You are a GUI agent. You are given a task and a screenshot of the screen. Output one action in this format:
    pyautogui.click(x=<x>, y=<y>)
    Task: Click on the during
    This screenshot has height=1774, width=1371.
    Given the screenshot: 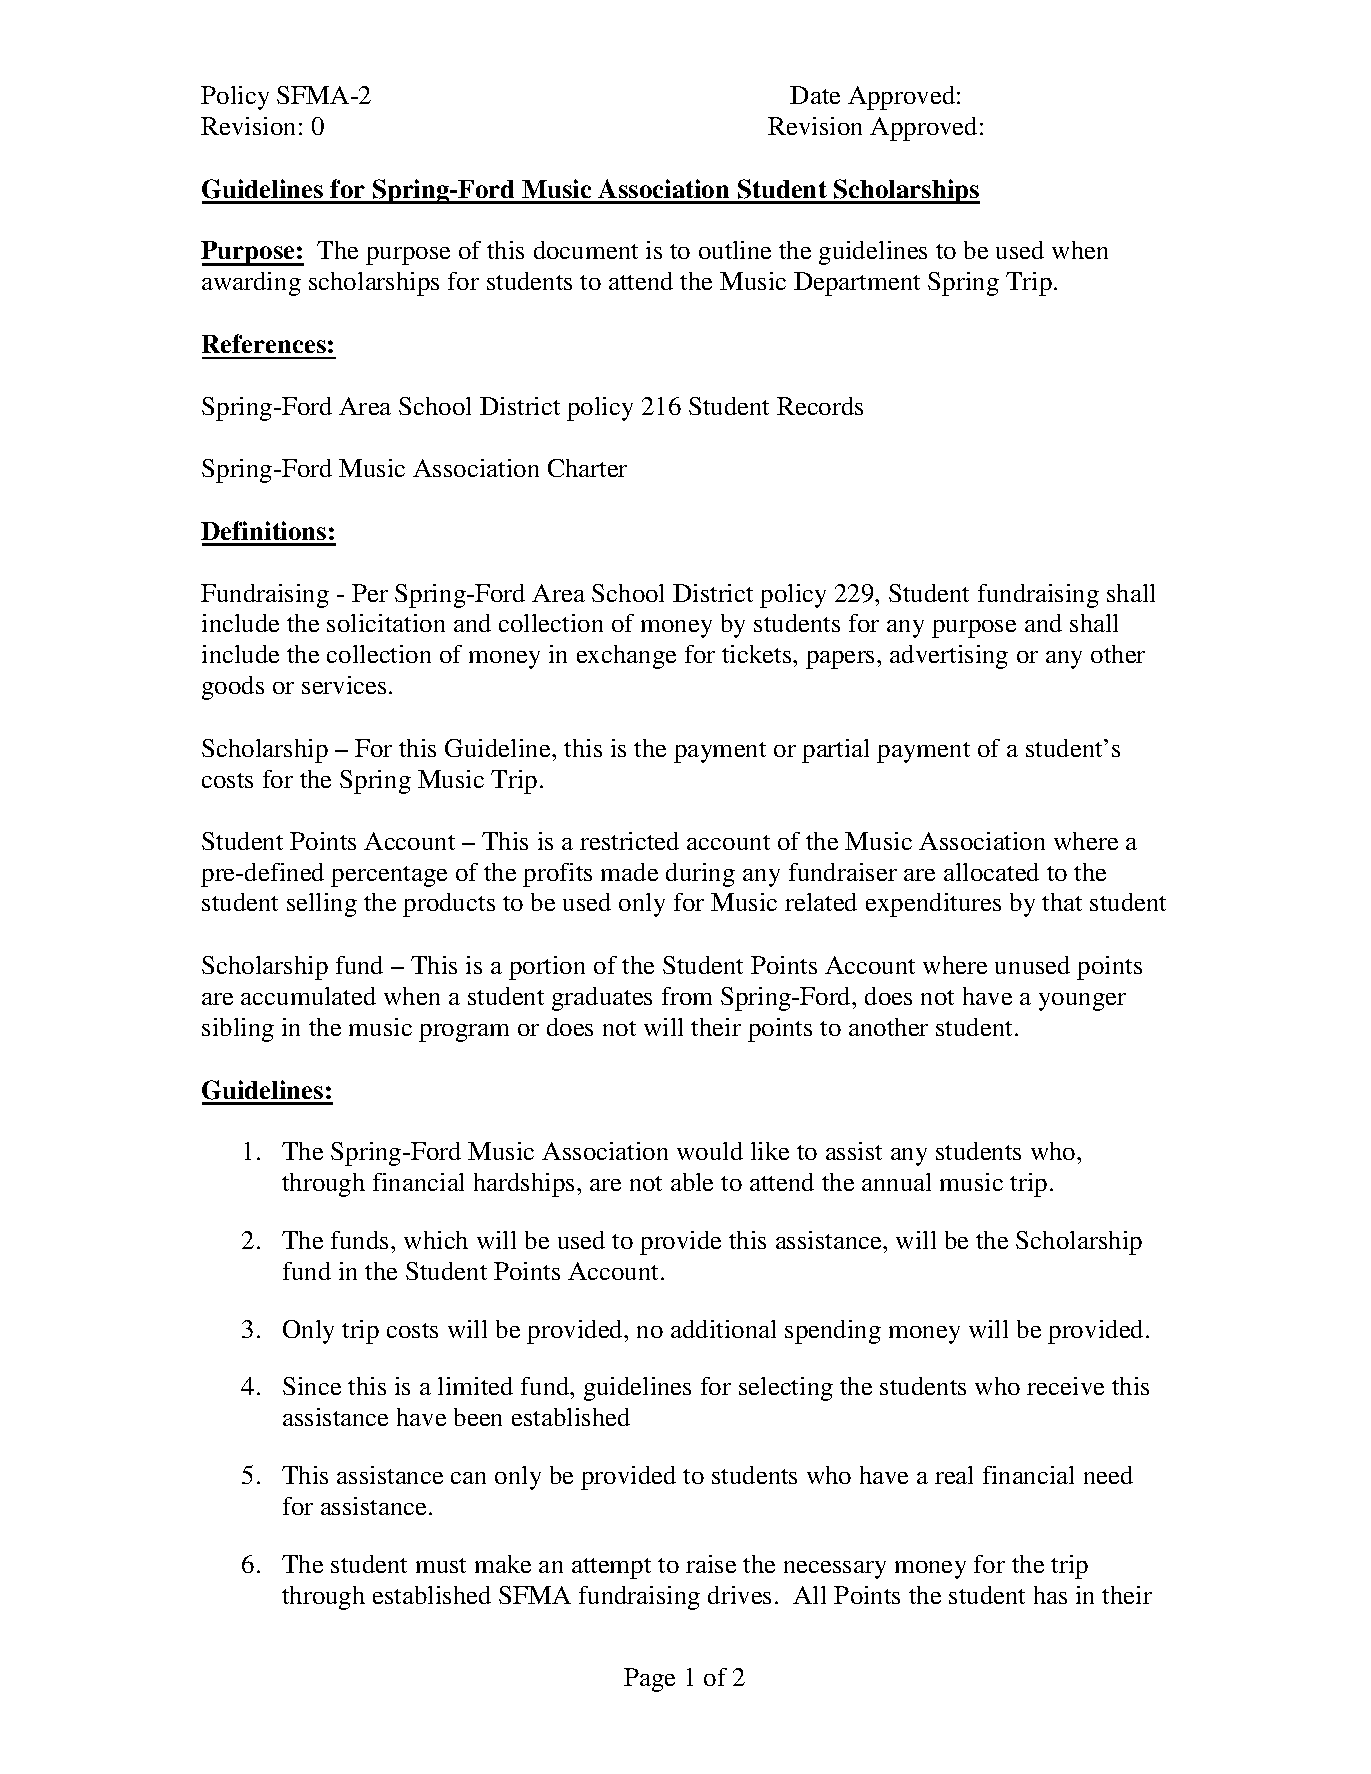 What is the action you would take?
    pyautogui.click(x=700, y=875)
